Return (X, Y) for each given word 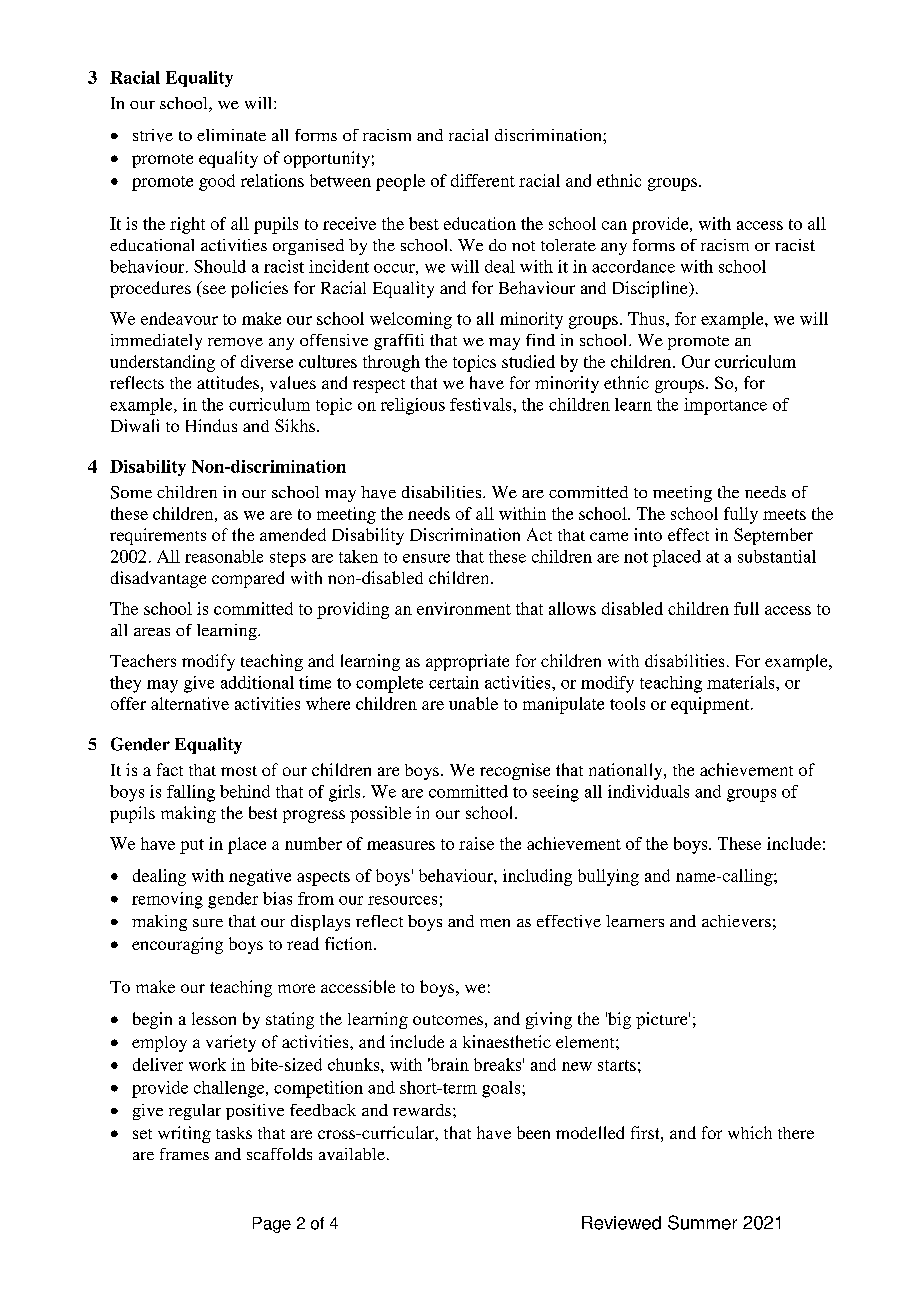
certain (454, 682)
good (217, 182)
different (483, 180)
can (614, 225)
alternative (190, 703)
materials (742, 682)
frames (184, 1154)
